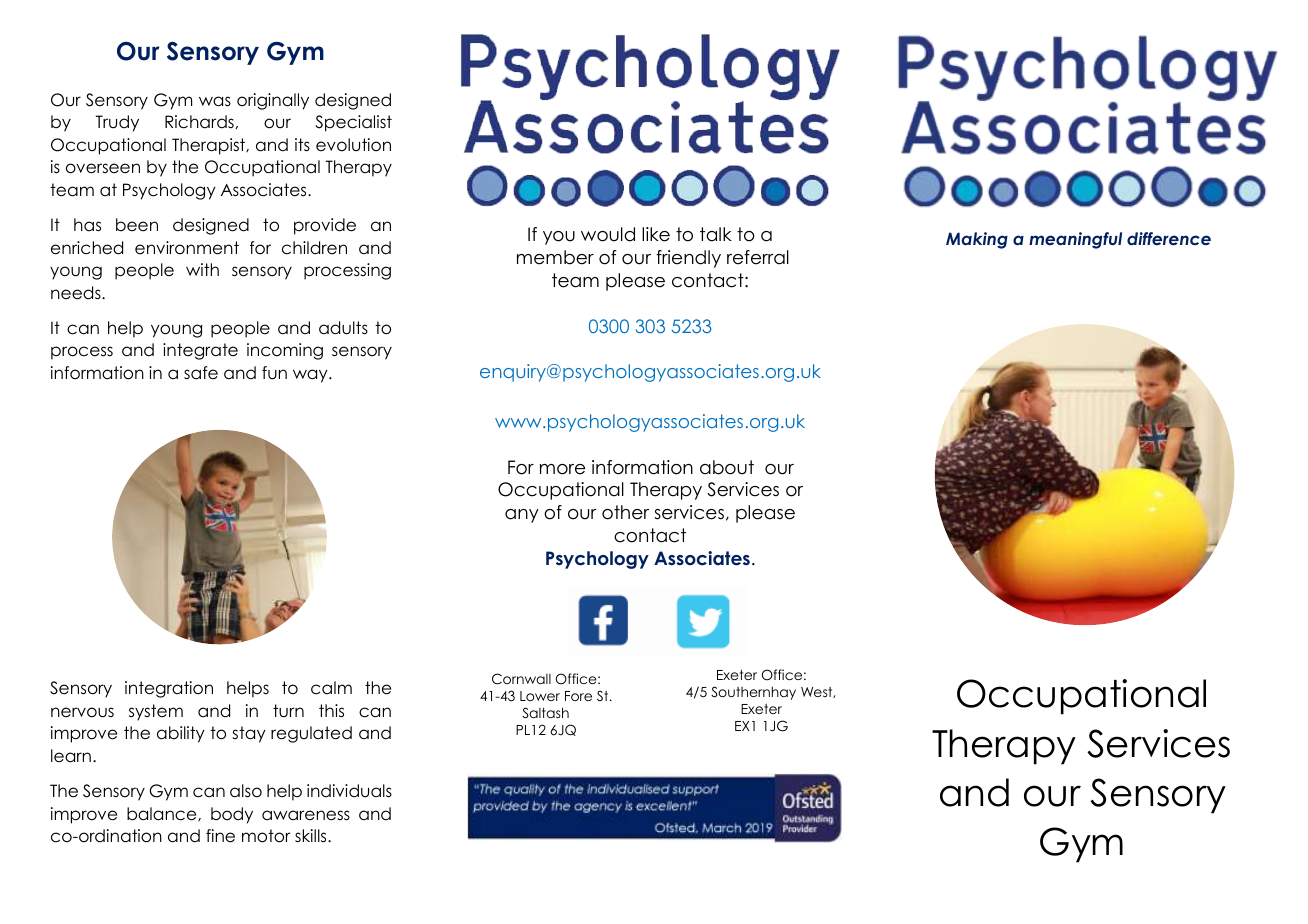  I want to click on body, so click(232, 815).
